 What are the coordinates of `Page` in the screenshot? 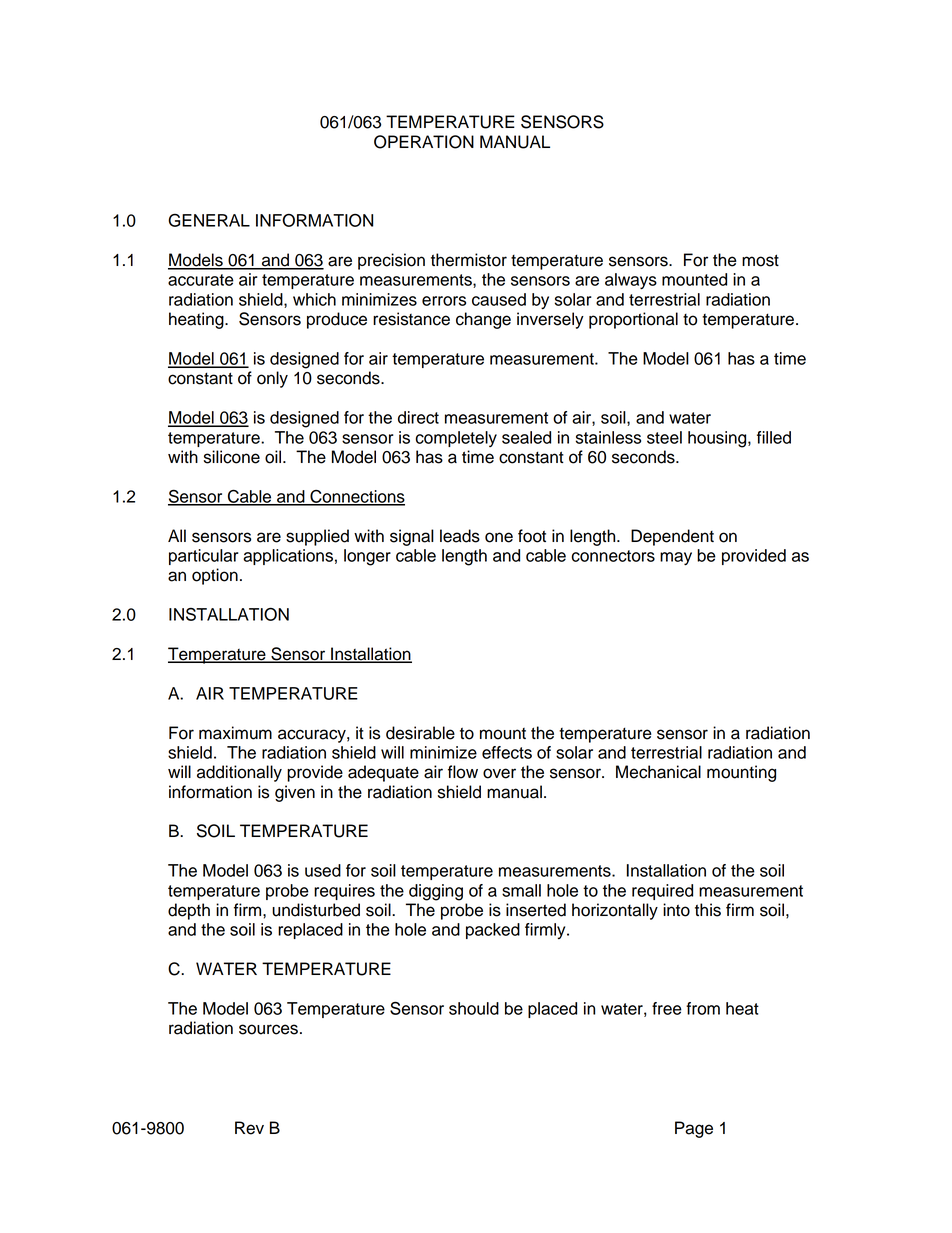 It's located at (694, 1129).
